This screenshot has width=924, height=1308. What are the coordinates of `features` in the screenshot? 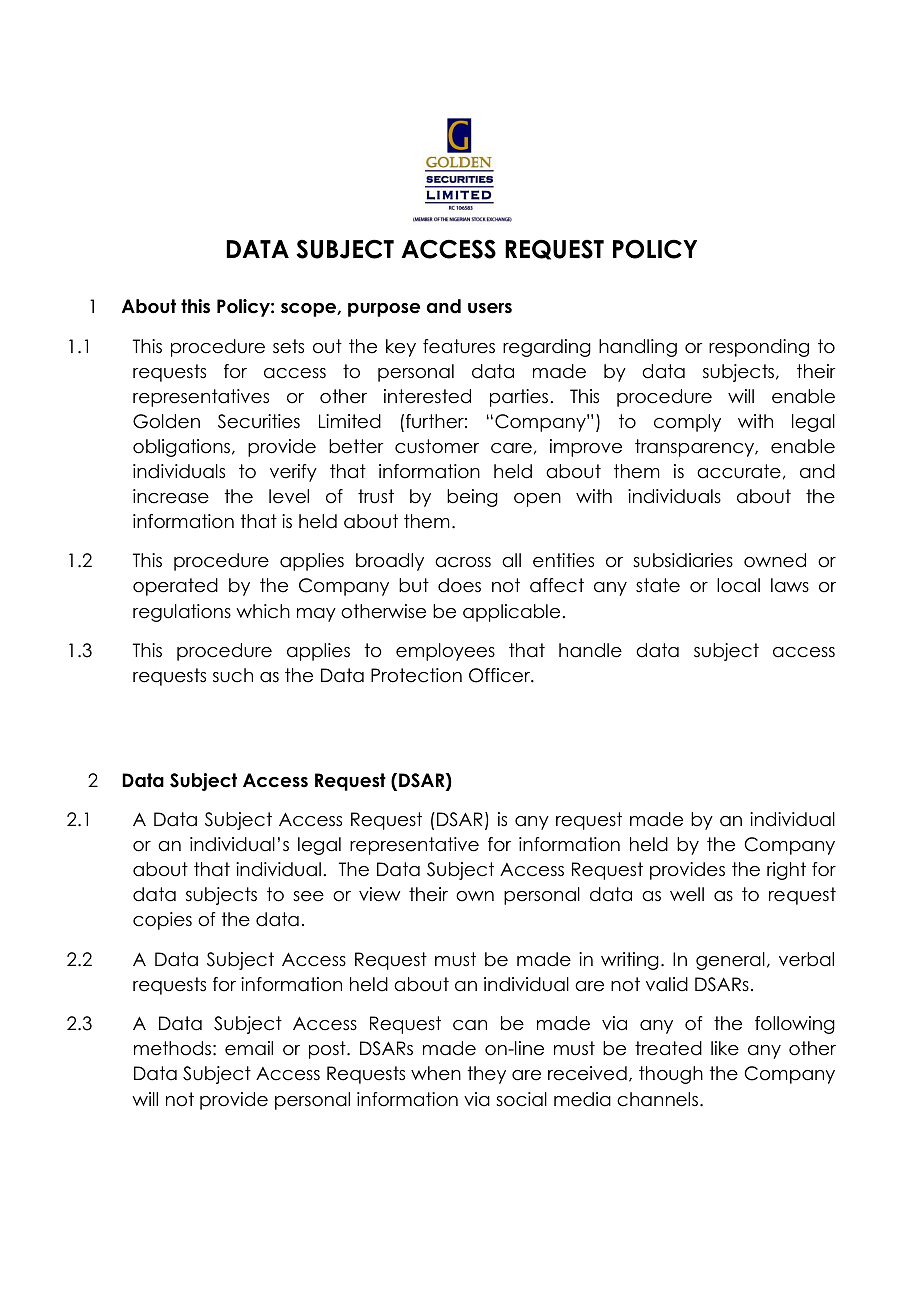 It's located at (459, 346).
